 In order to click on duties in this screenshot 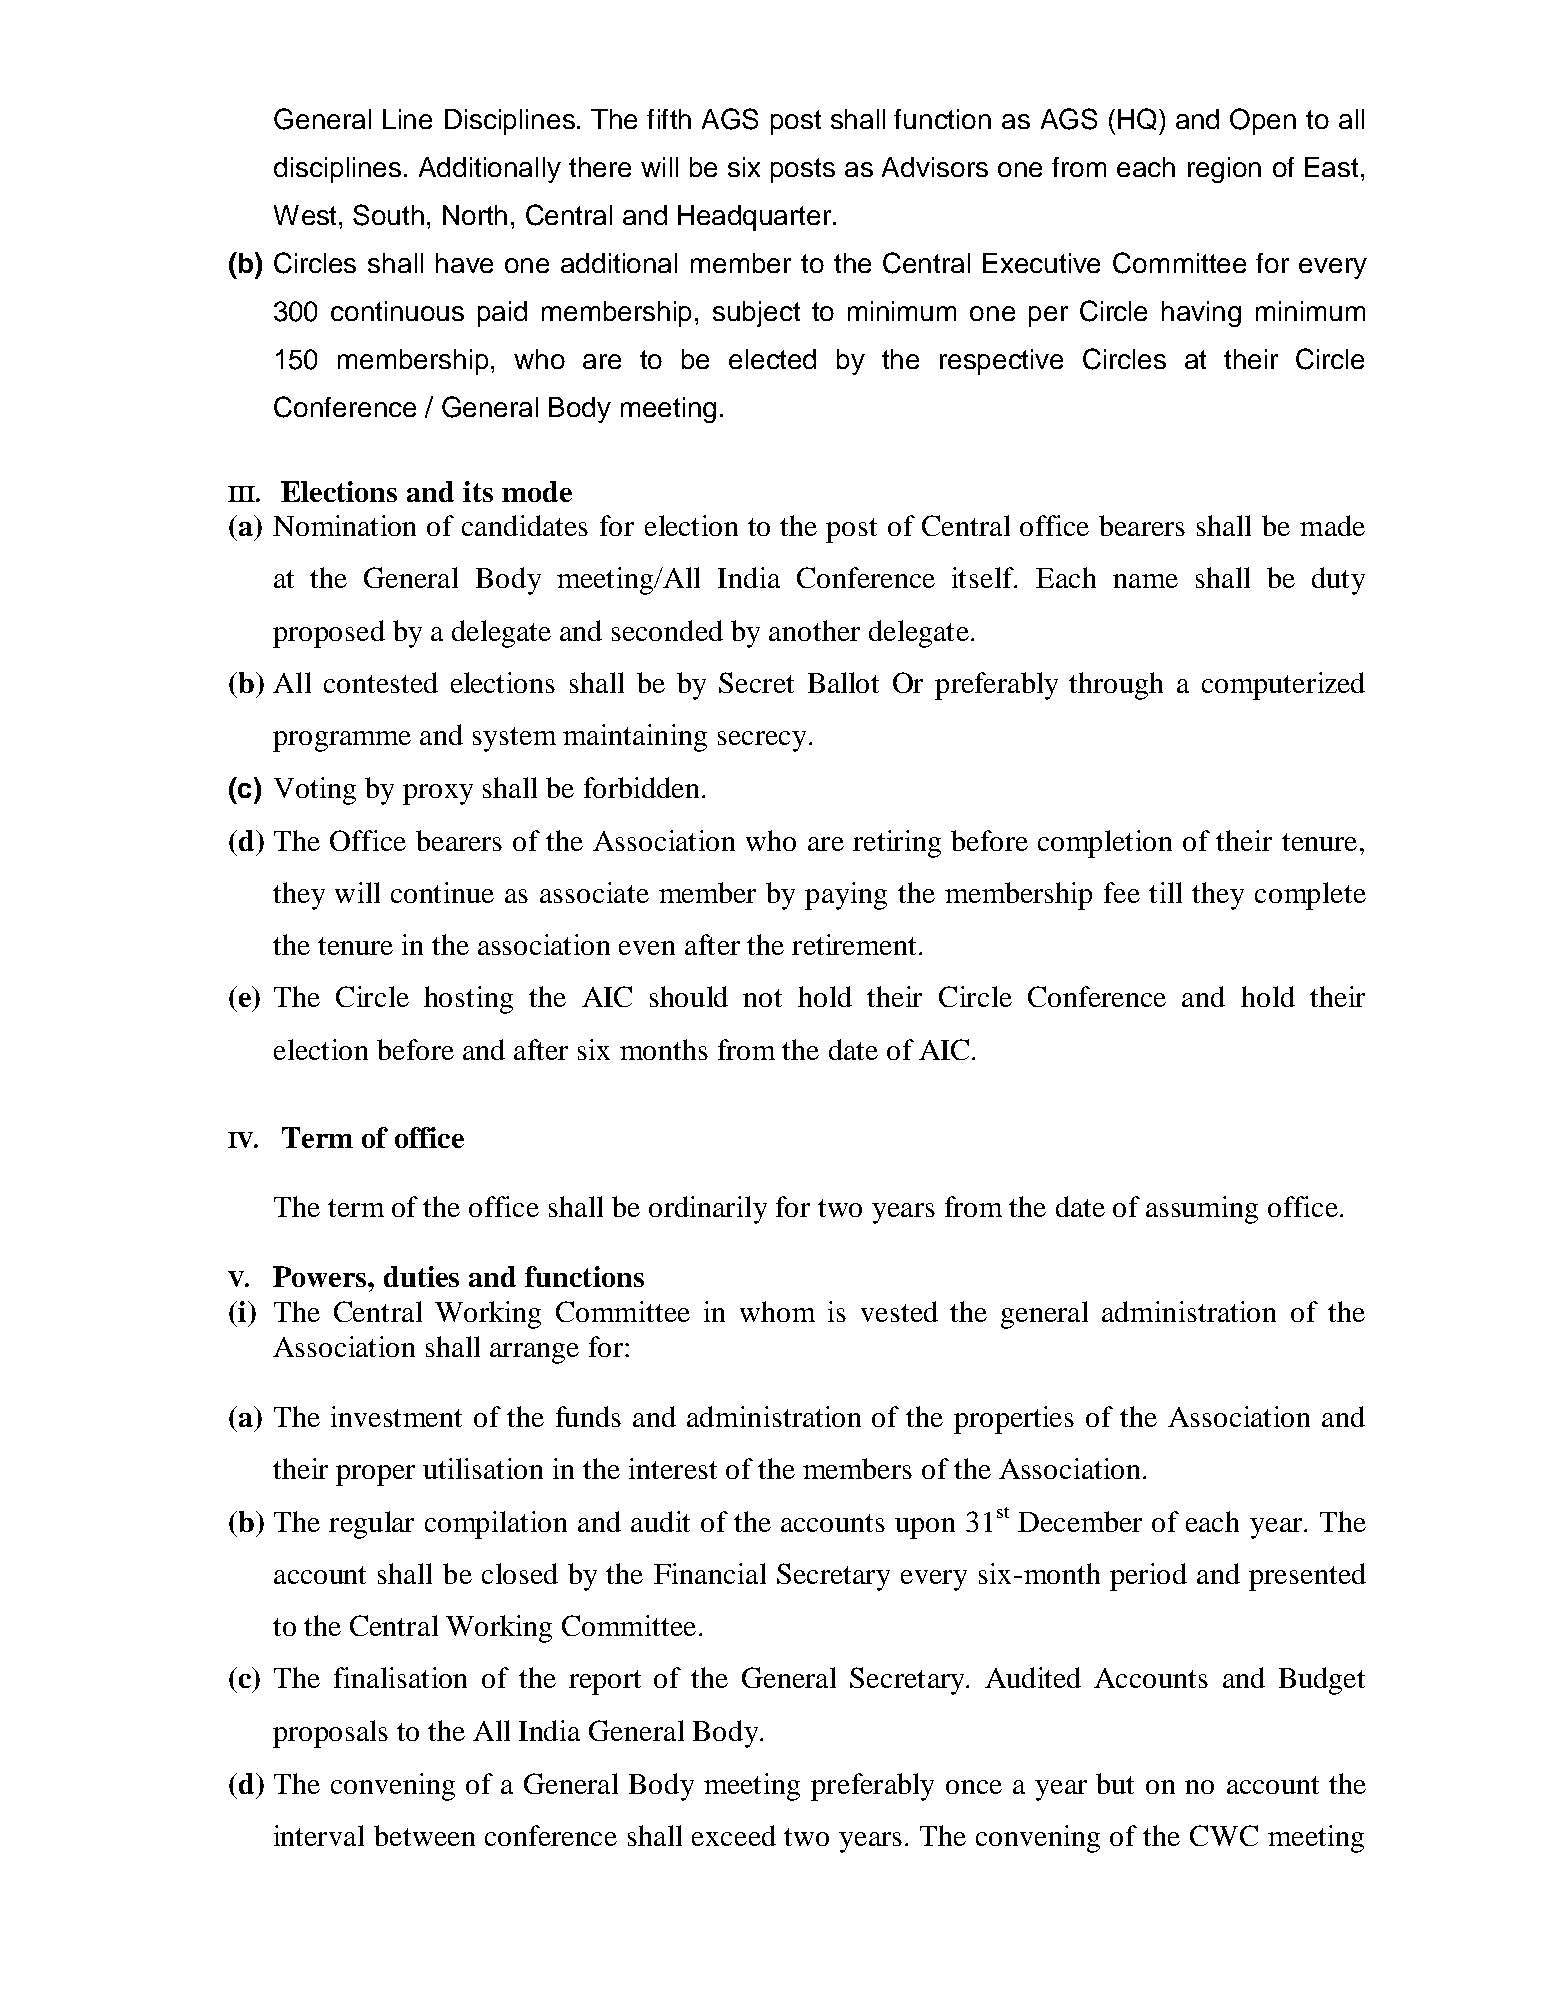, I will do `click(421, 1276)`.
